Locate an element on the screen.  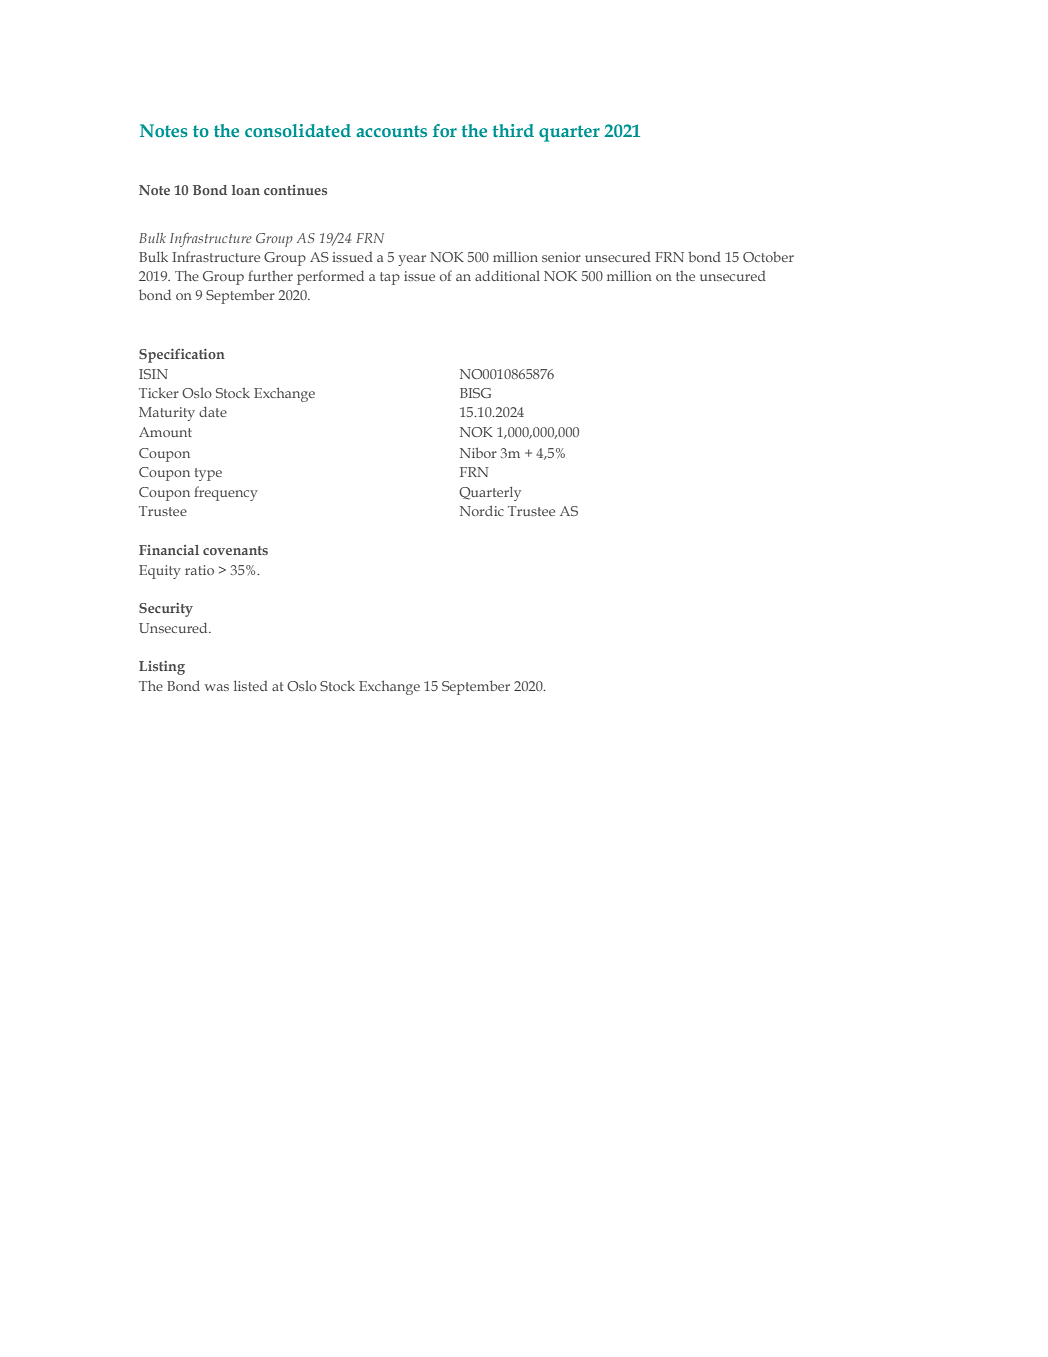
Nordic is located at coordinates (482, 510).
